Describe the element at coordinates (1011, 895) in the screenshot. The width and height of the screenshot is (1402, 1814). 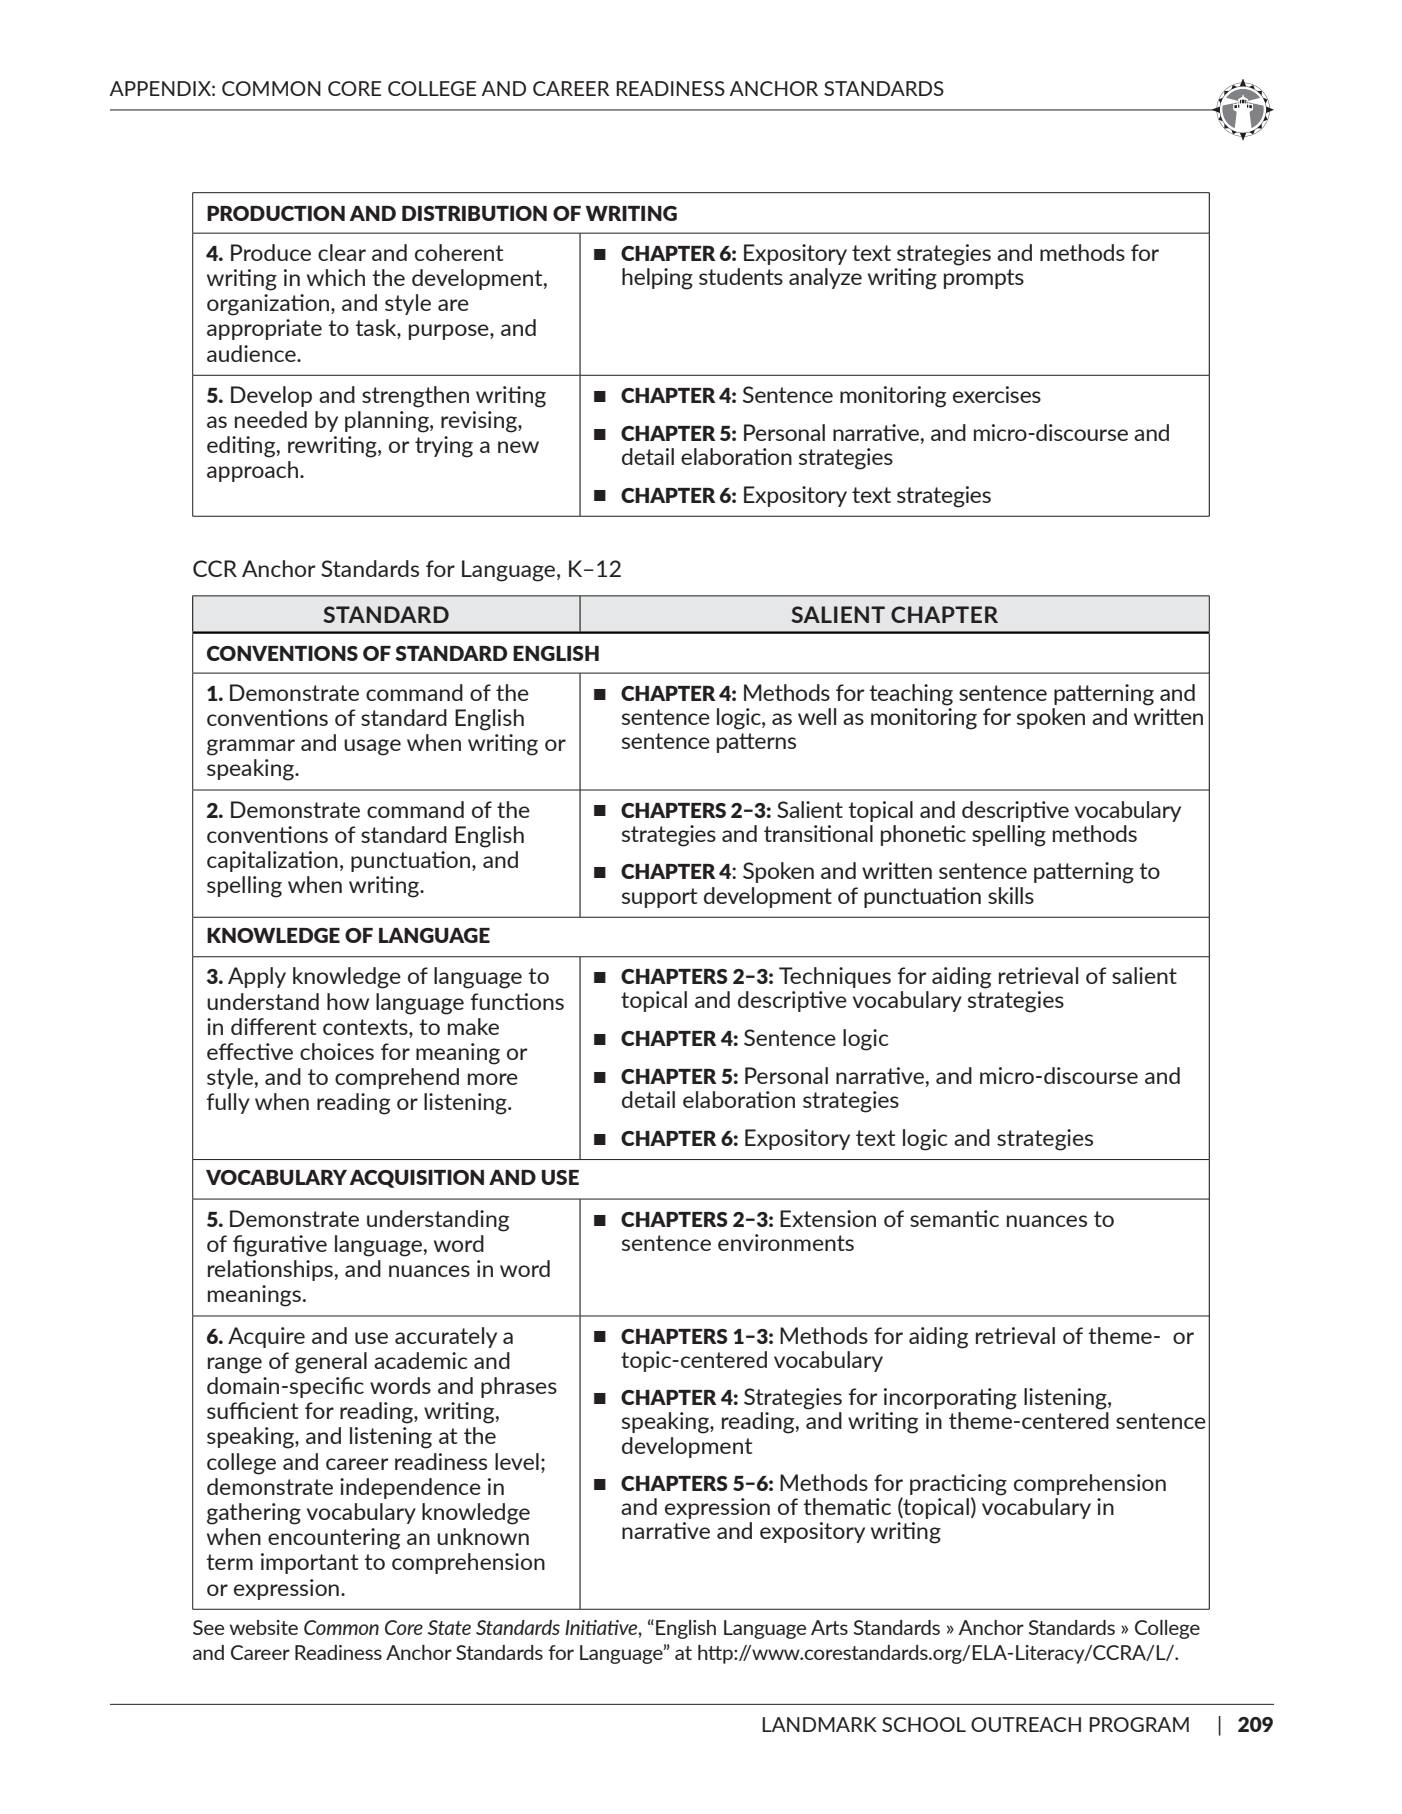
I see `skills` at that location.
